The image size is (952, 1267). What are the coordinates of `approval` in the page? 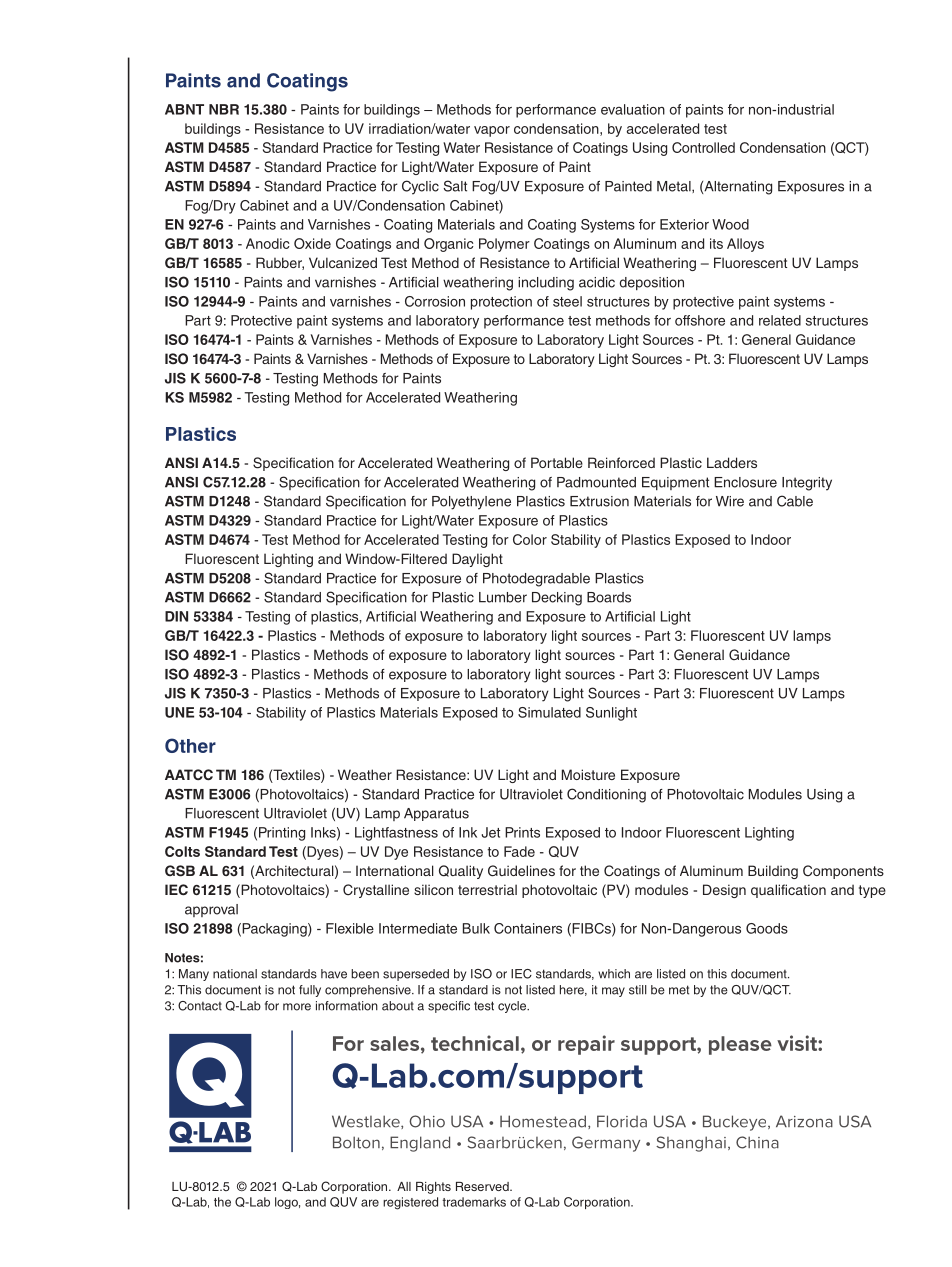 It's located at (211, 910).
